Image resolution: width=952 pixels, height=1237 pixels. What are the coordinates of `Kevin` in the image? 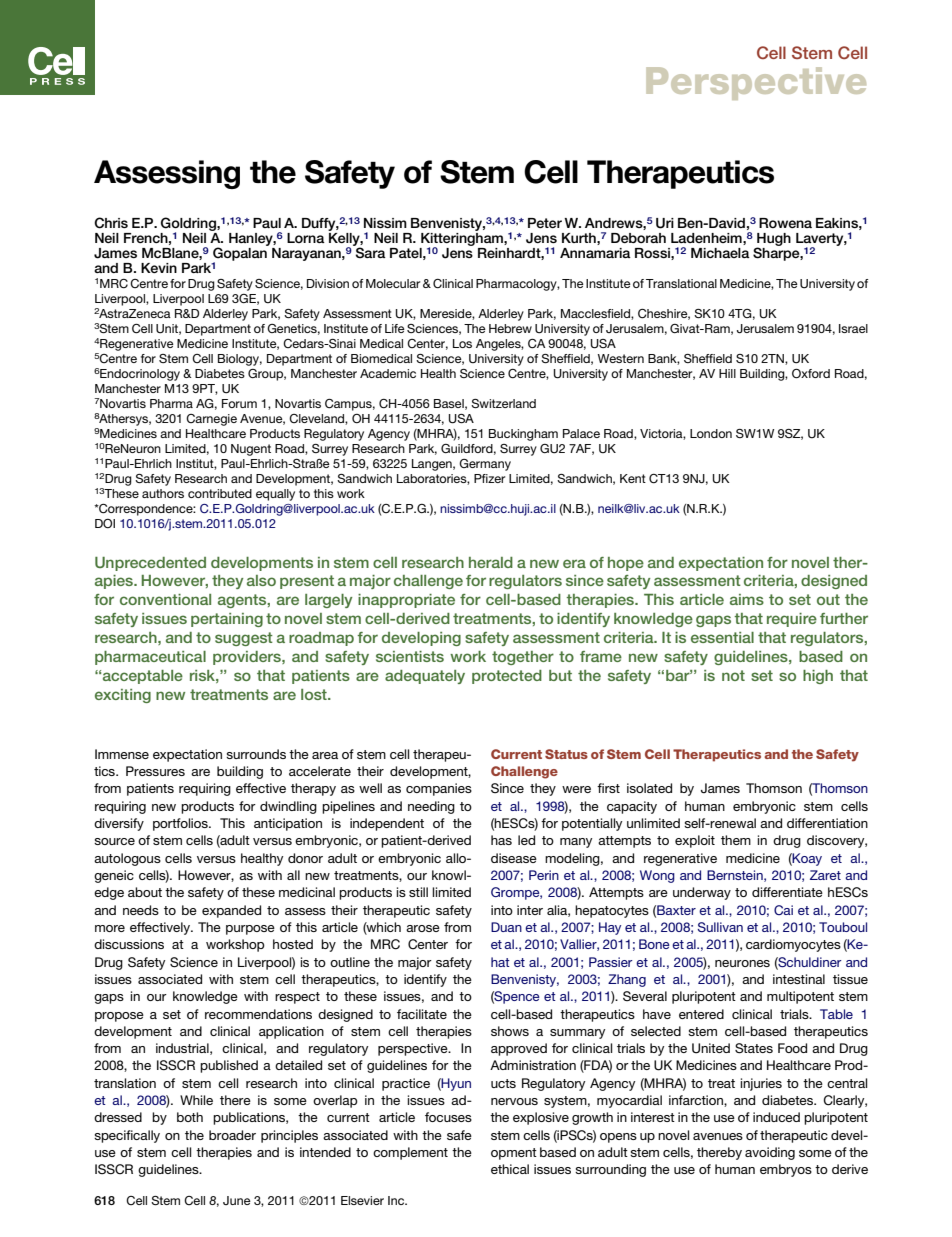 It's located at (159, 268).
